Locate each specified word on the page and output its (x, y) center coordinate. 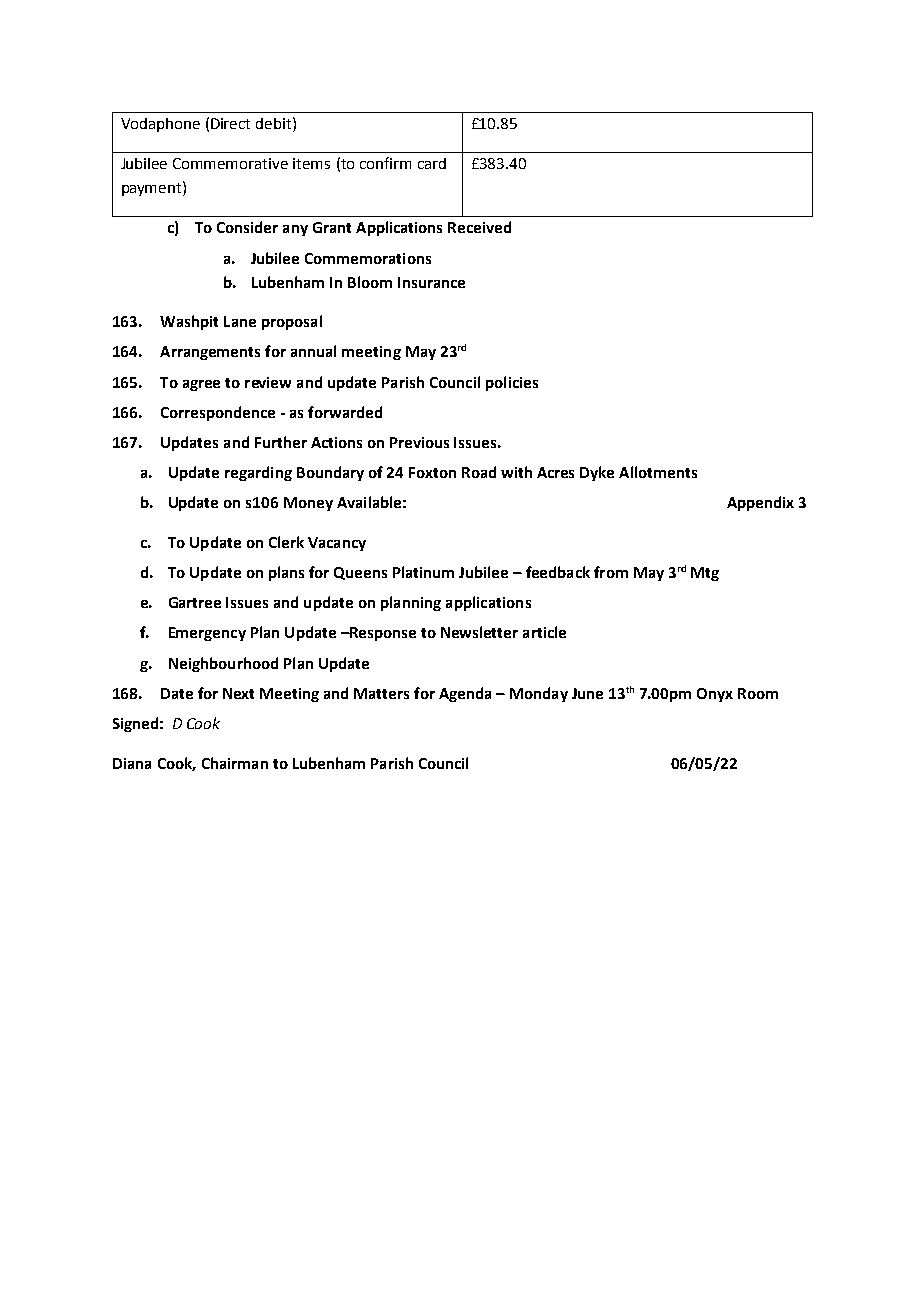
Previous (419, 442)
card (432, 163)
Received (479, 227)
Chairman (235, 763)
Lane (240, 321)
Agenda (465, 694)
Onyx (715, 695)
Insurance (431, 282)
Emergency (207, 634)
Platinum (423, 572)
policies (512, 383)
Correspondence (218, 413)
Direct (230, 123)
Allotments (658, 472)
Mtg (705, 574)
